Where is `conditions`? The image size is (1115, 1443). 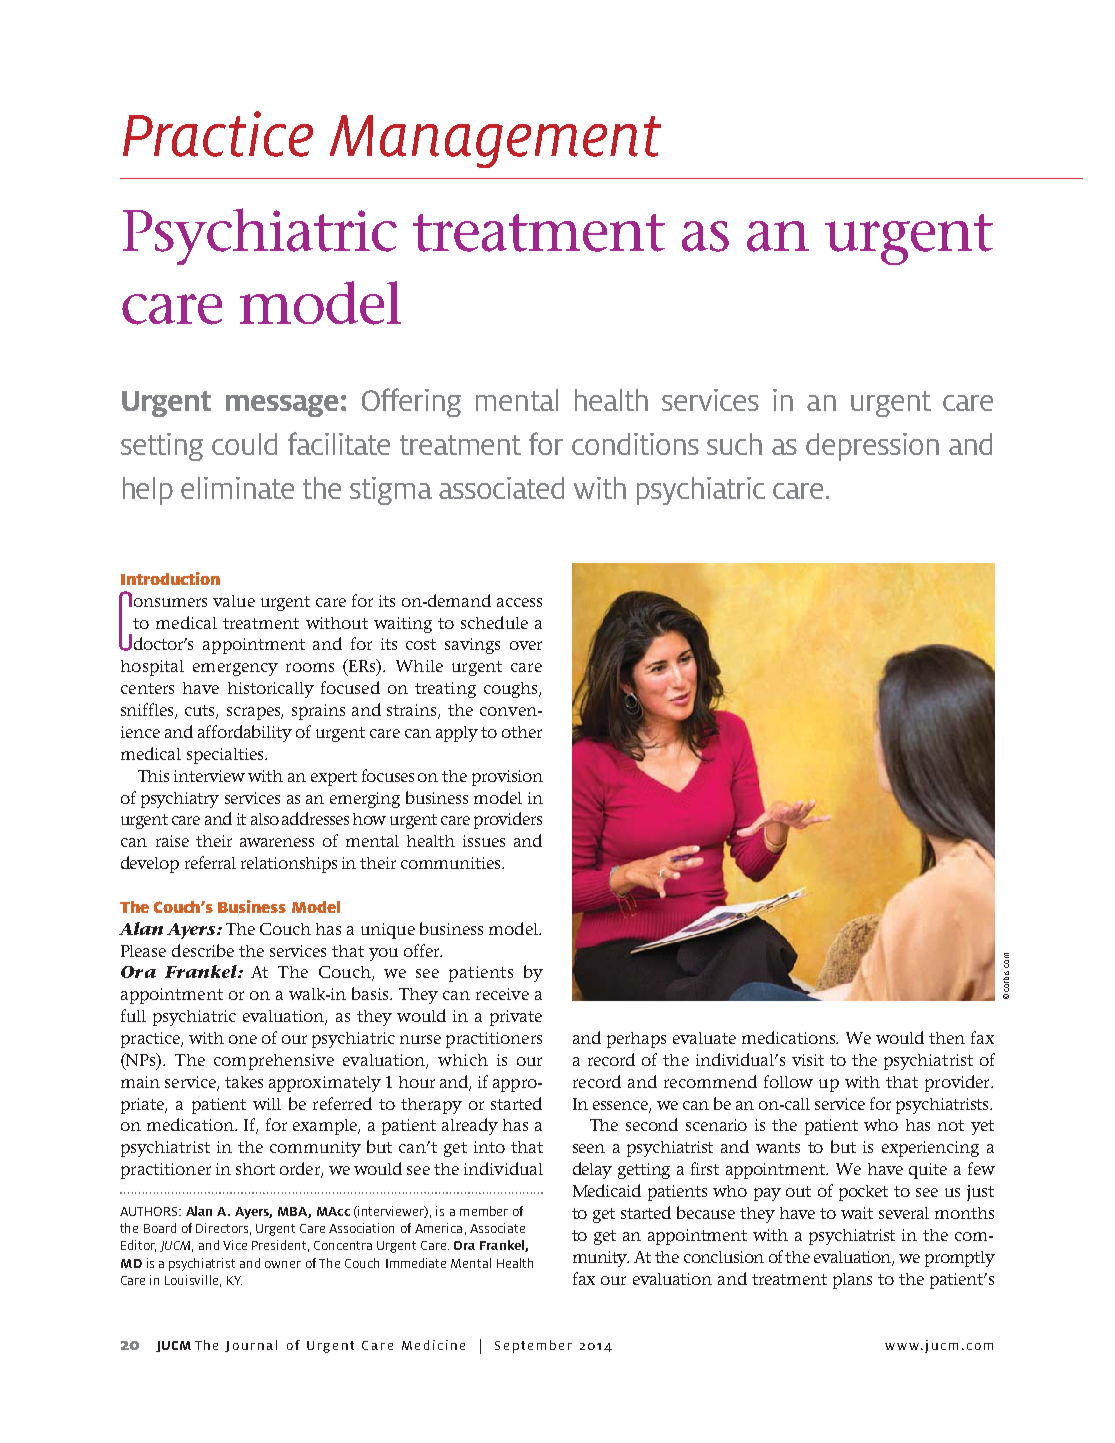
conditions is located at coordinates (635, 444).
